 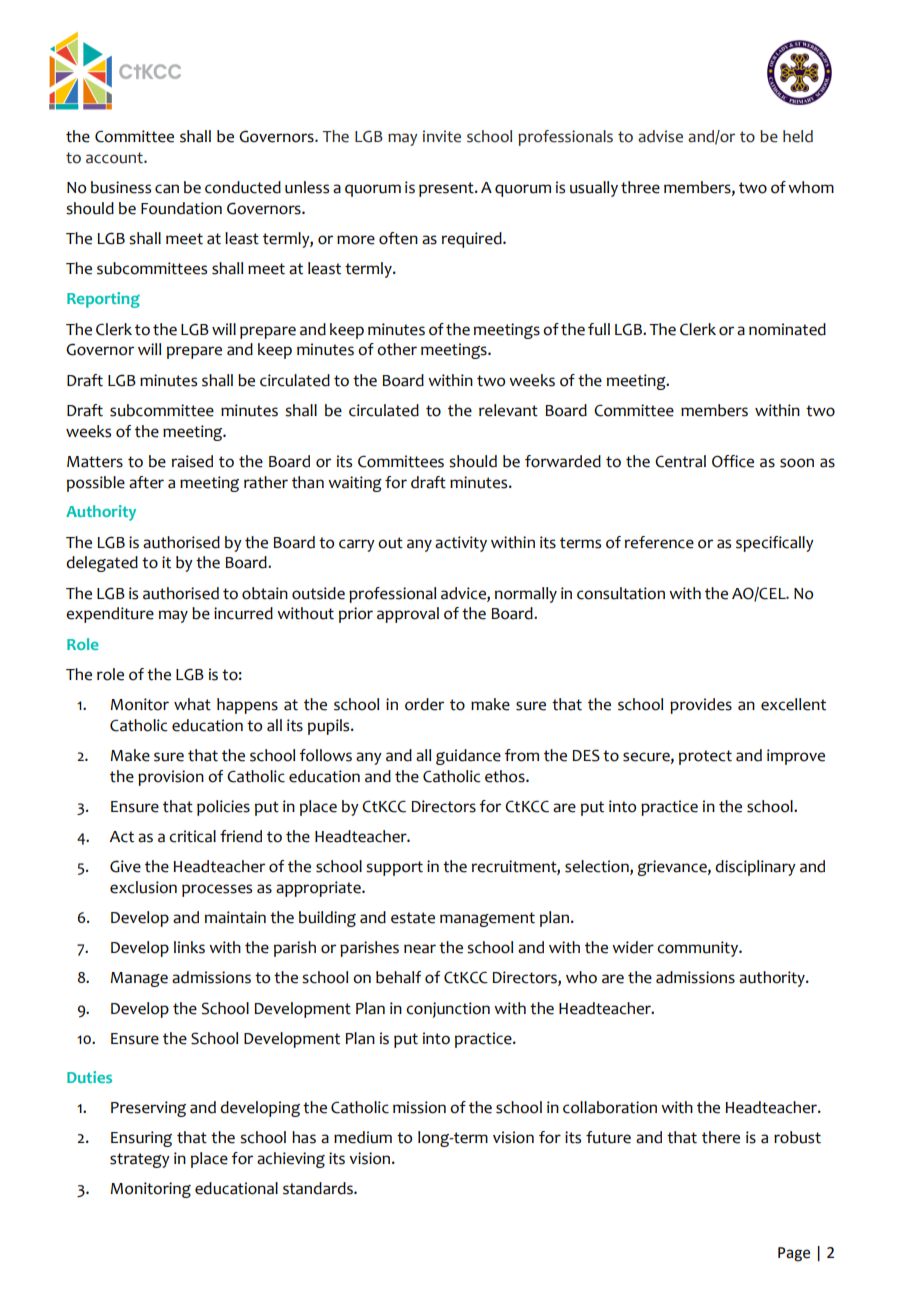 I want to click on specifically, so click(x=775, y=544).
